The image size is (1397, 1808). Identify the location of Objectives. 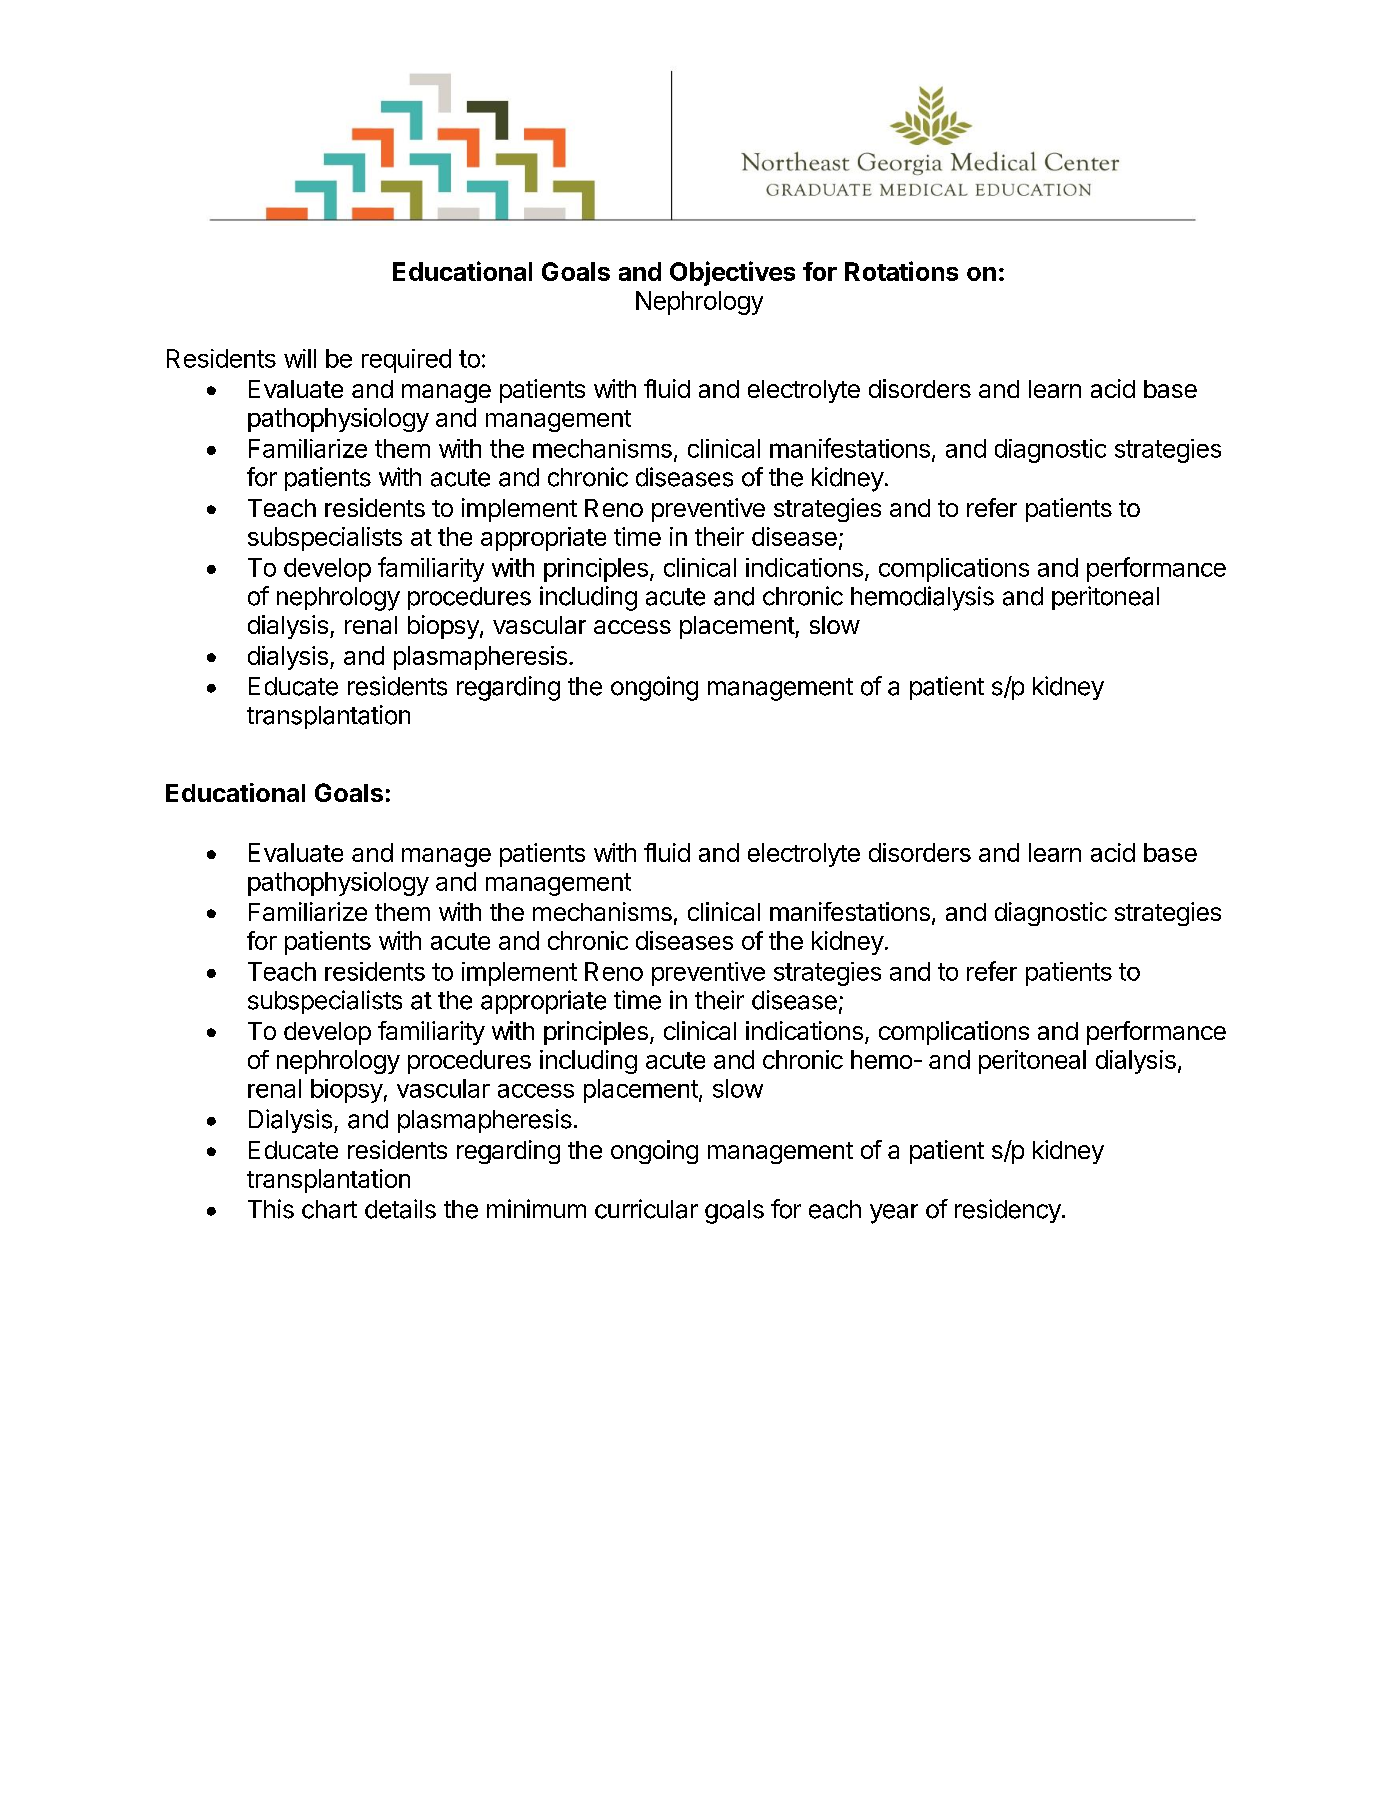
(732, 273).
